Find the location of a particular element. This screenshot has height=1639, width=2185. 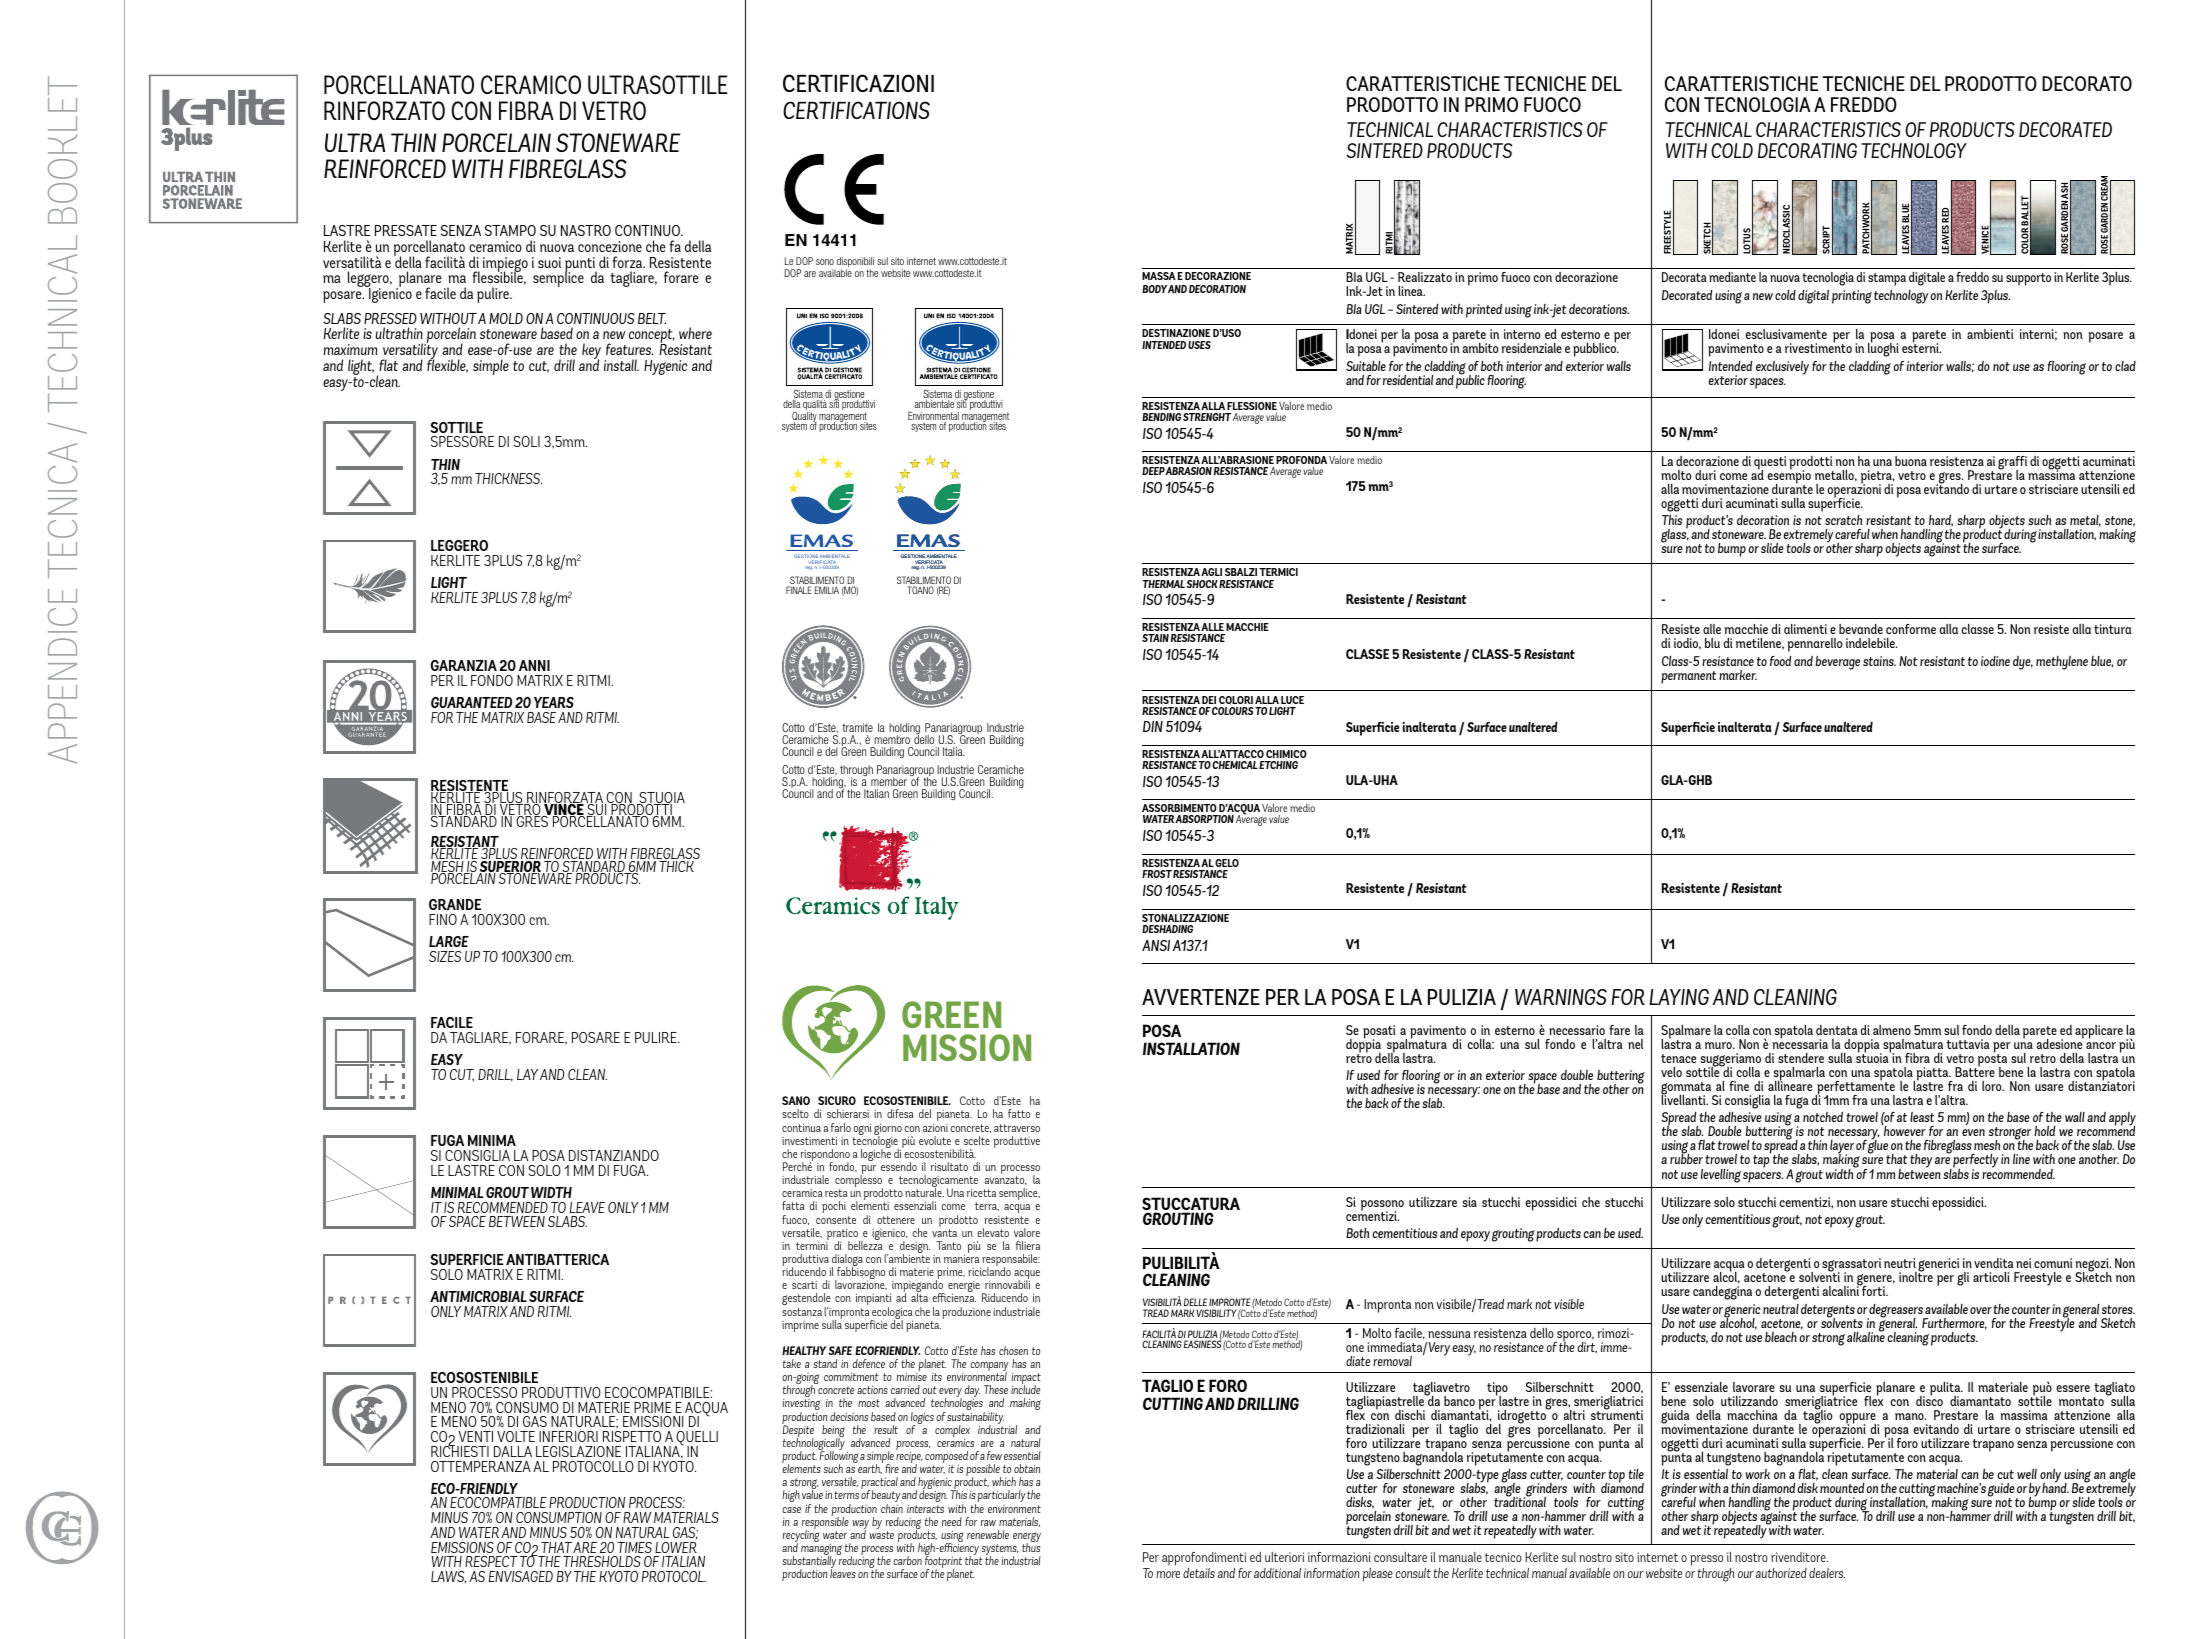

LAYING is located at coordinates (1679, 997).
